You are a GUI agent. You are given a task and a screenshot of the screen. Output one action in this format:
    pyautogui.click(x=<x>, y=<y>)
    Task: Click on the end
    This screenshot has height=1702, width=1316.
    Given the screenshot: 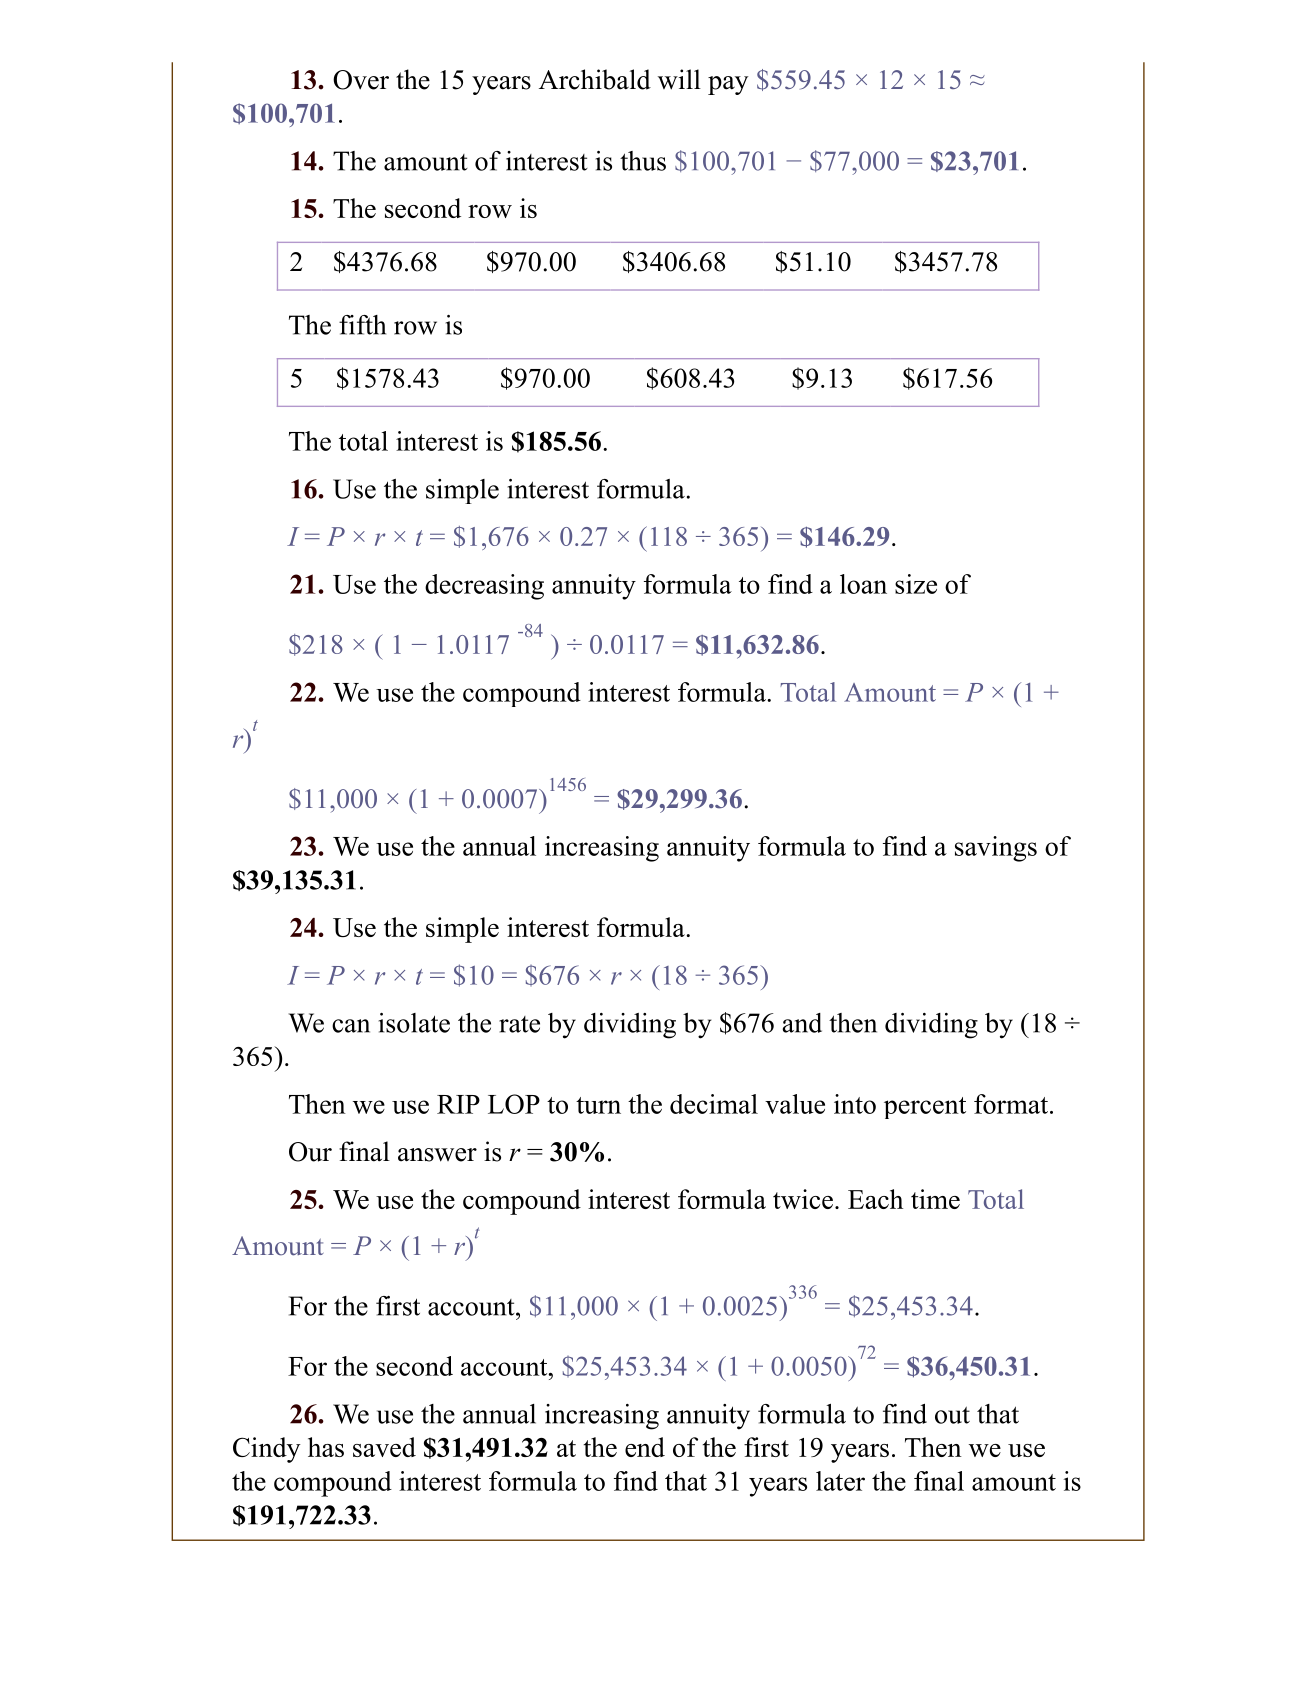 What is the action you would take?
    pyautogui.click(x=645, y=1447)
